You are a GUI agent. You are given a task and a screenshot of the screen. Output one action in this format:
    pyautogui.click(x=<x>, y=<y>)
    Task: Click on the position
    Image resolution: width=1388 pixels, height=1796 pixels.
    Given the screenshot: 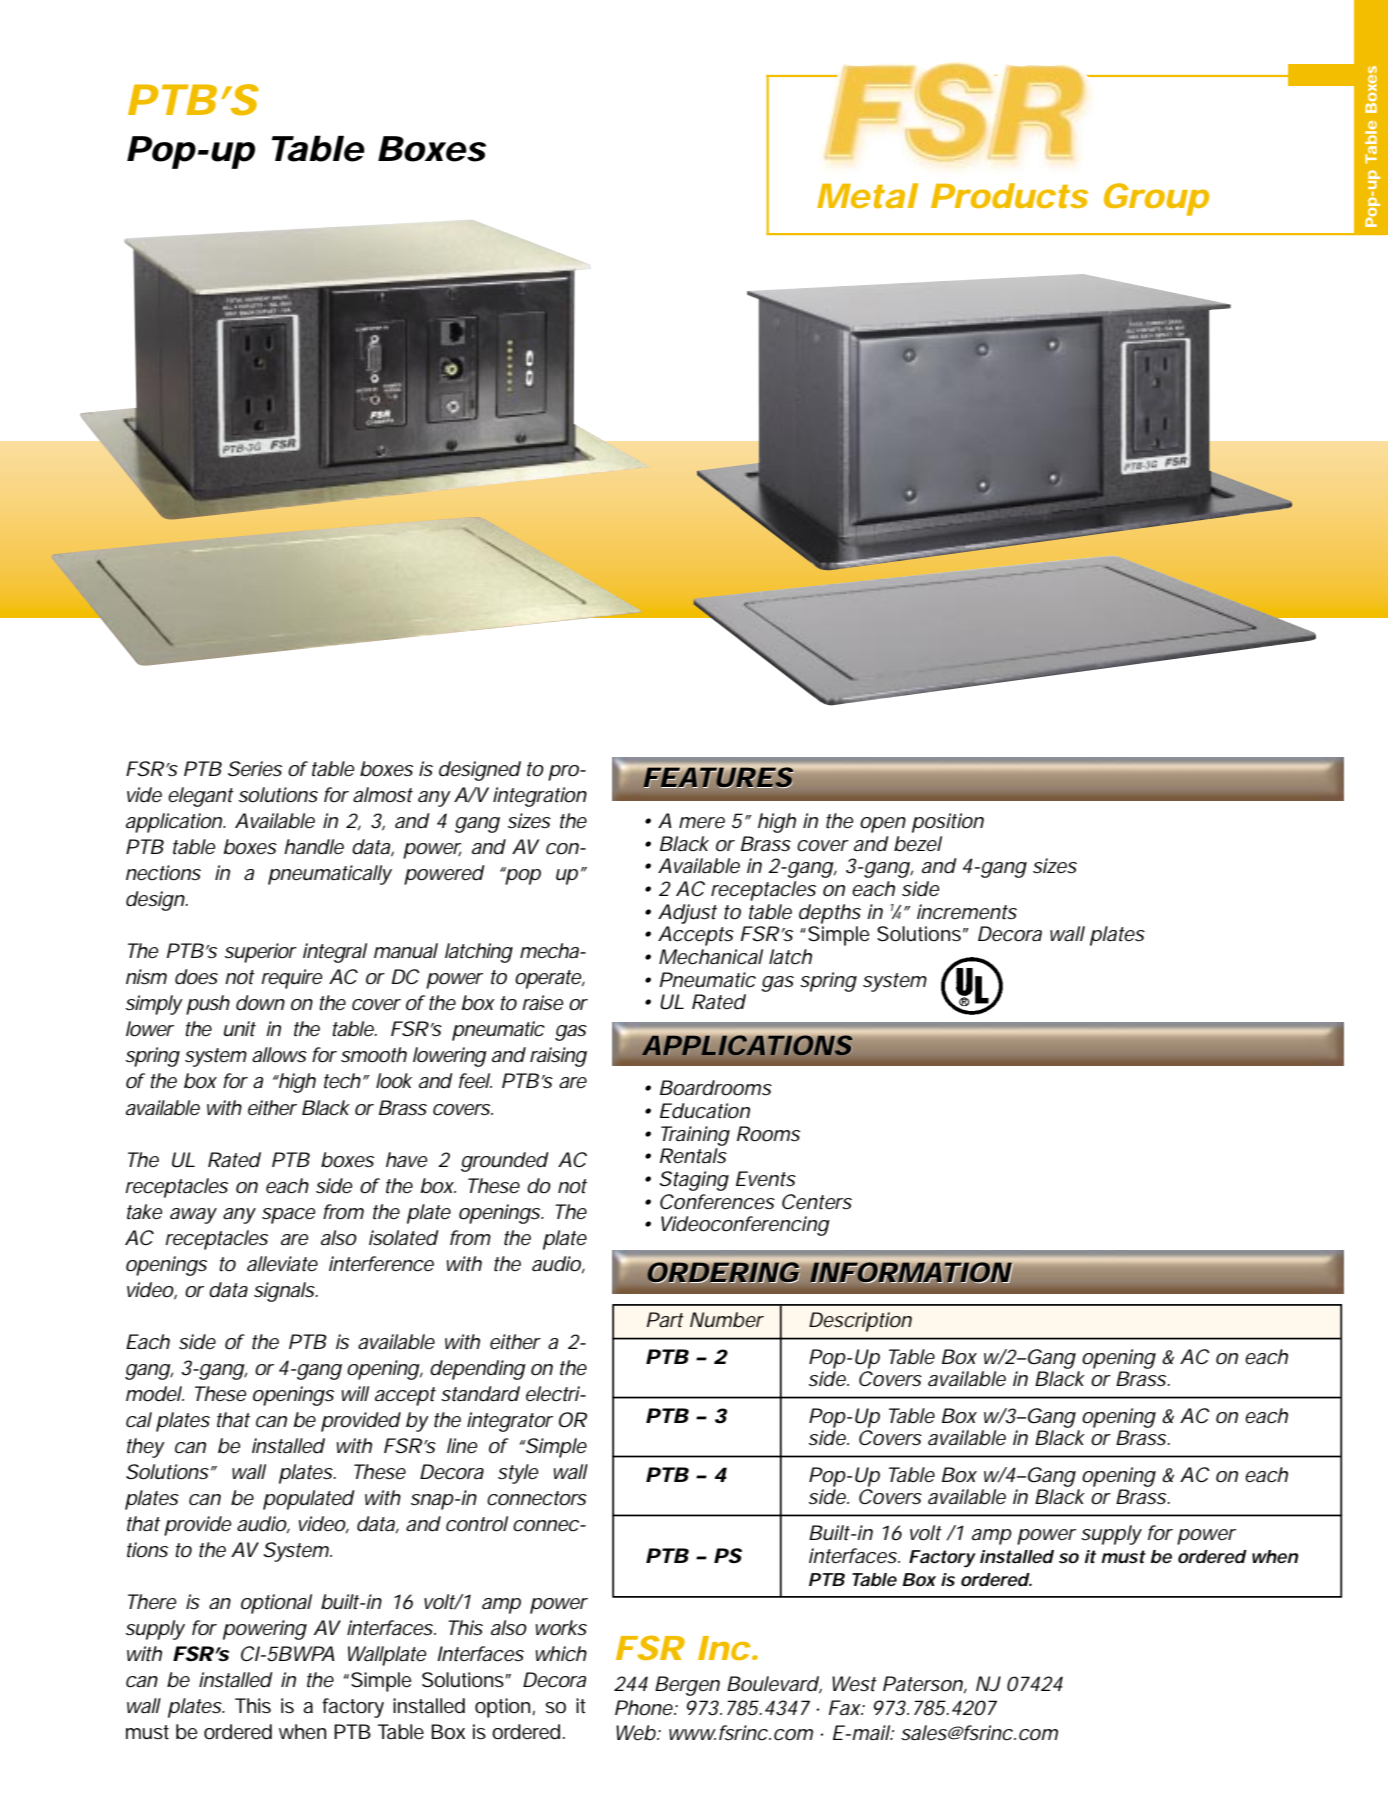 What is the action you would take?
    pyautogui.click(x=948, y=823)
